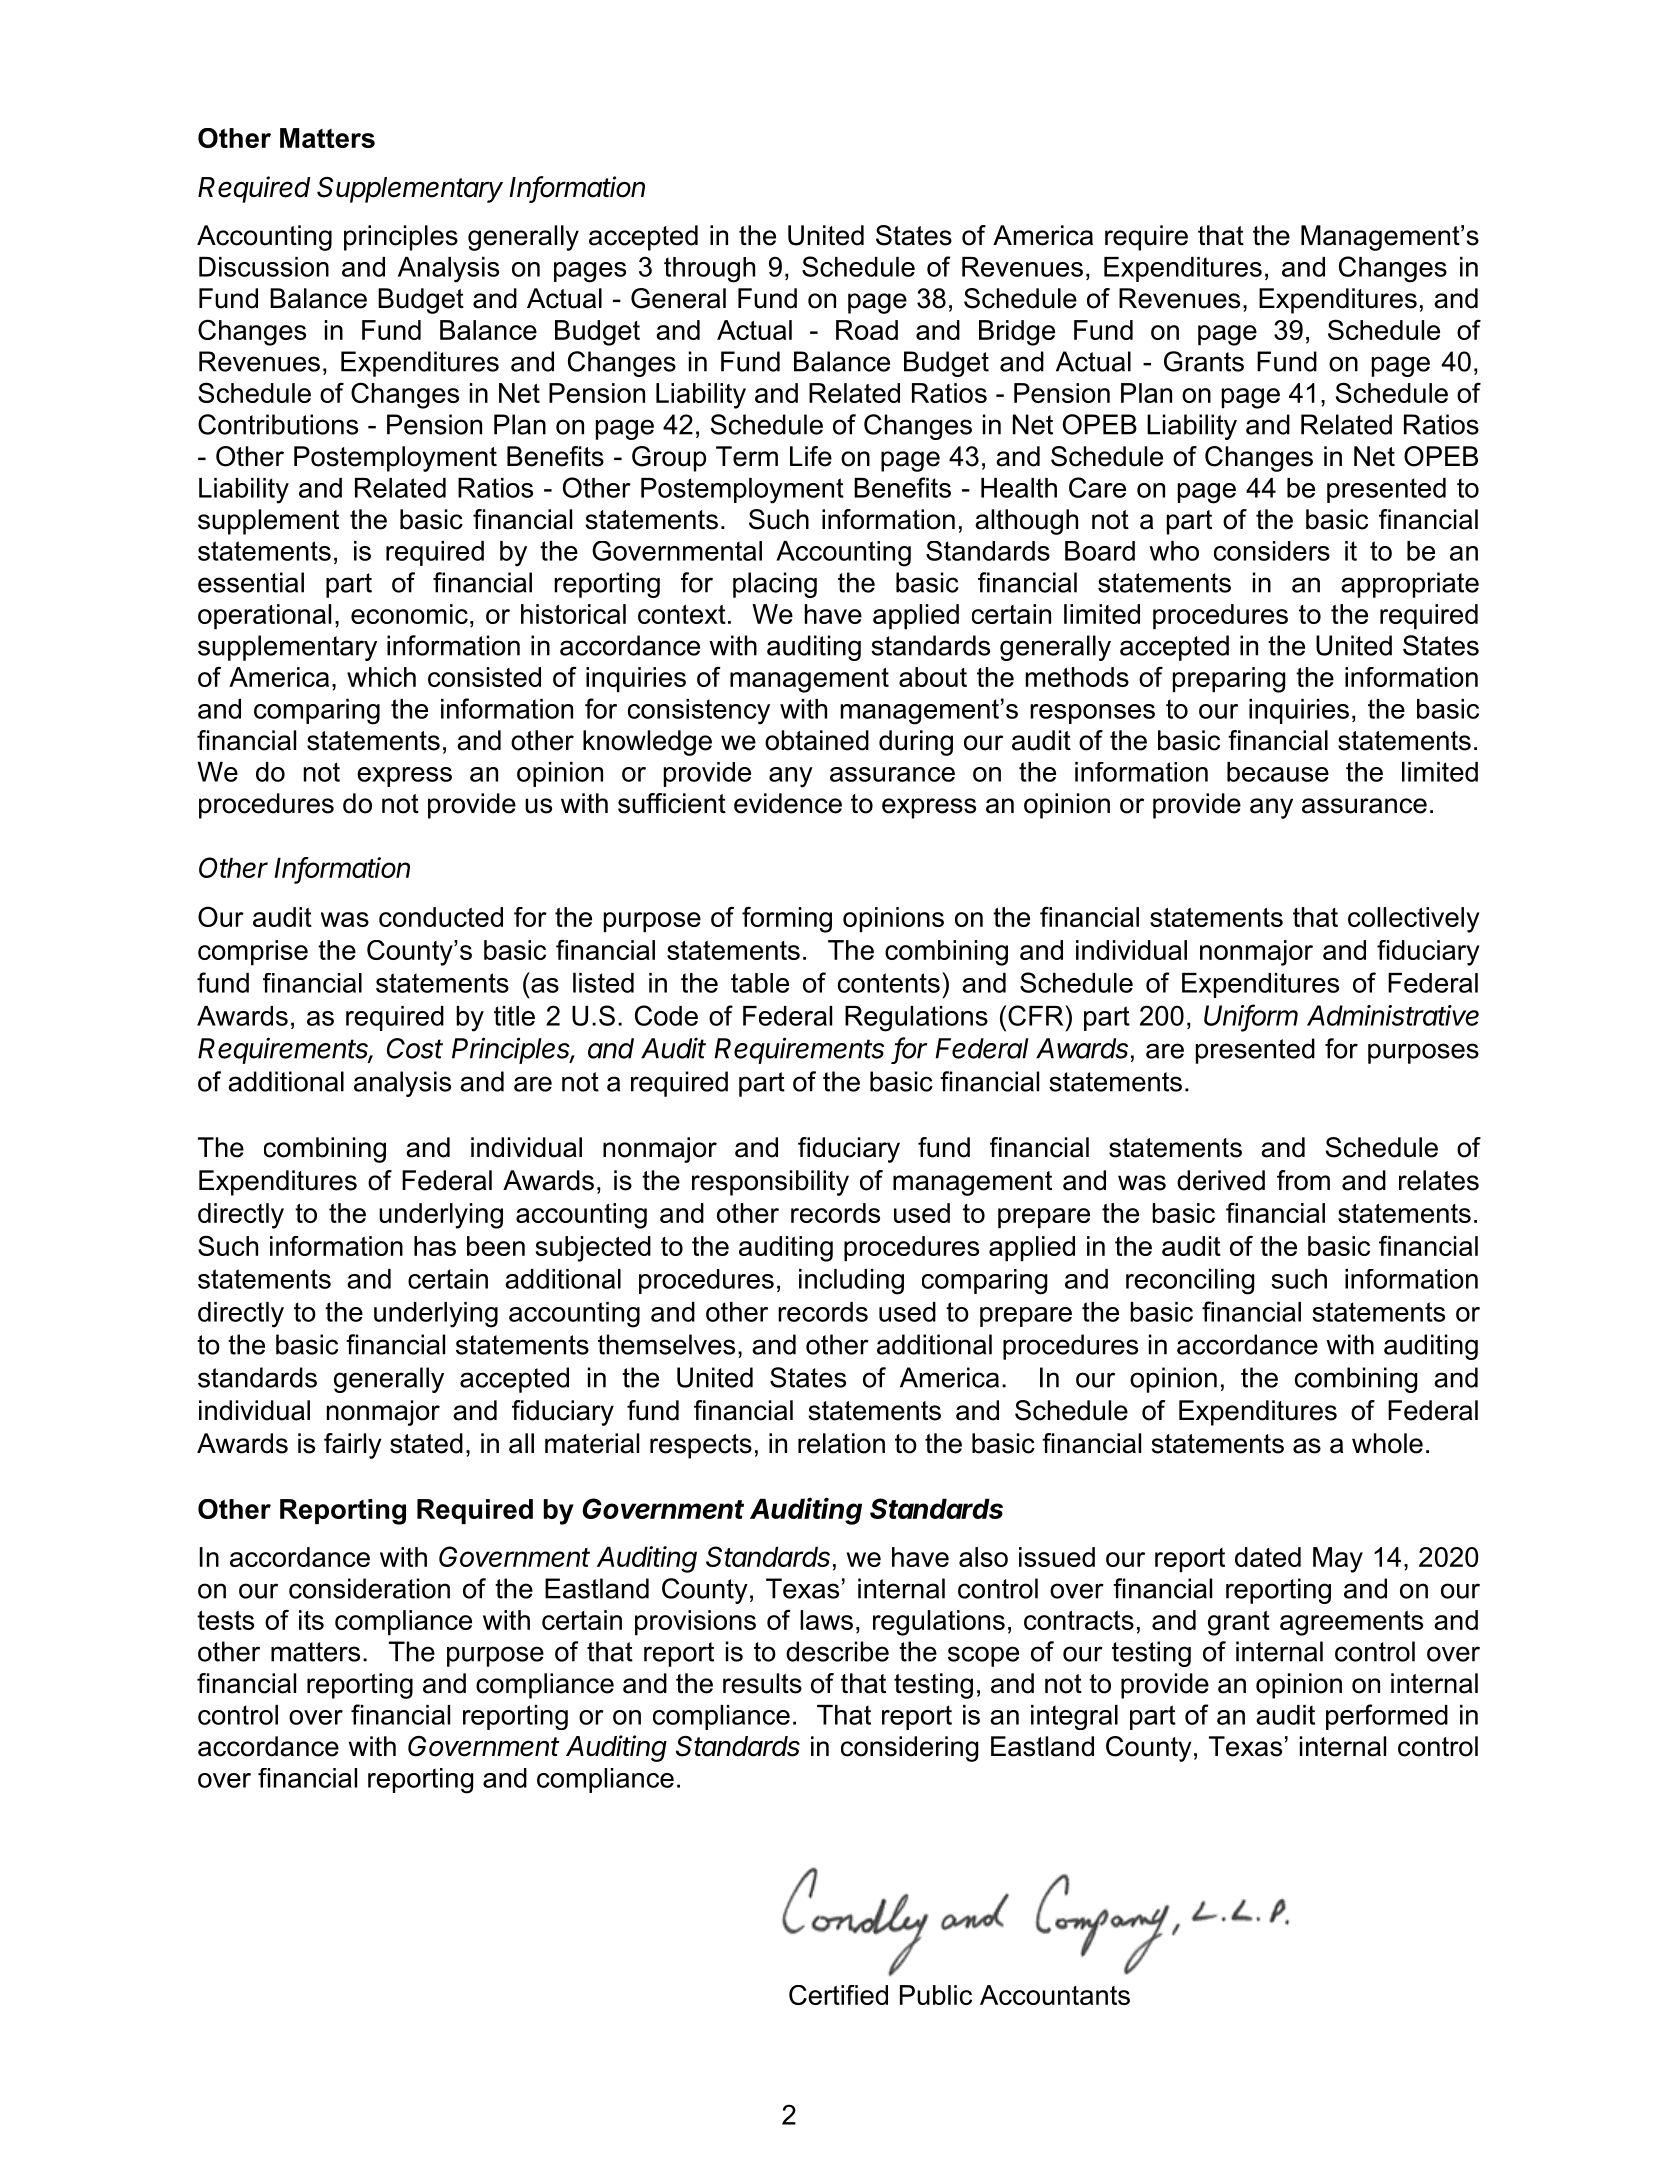 Image resolution: width=1677 pixels, height=2170 pixels. I want to click on responsibility, so click(770, 1183).
